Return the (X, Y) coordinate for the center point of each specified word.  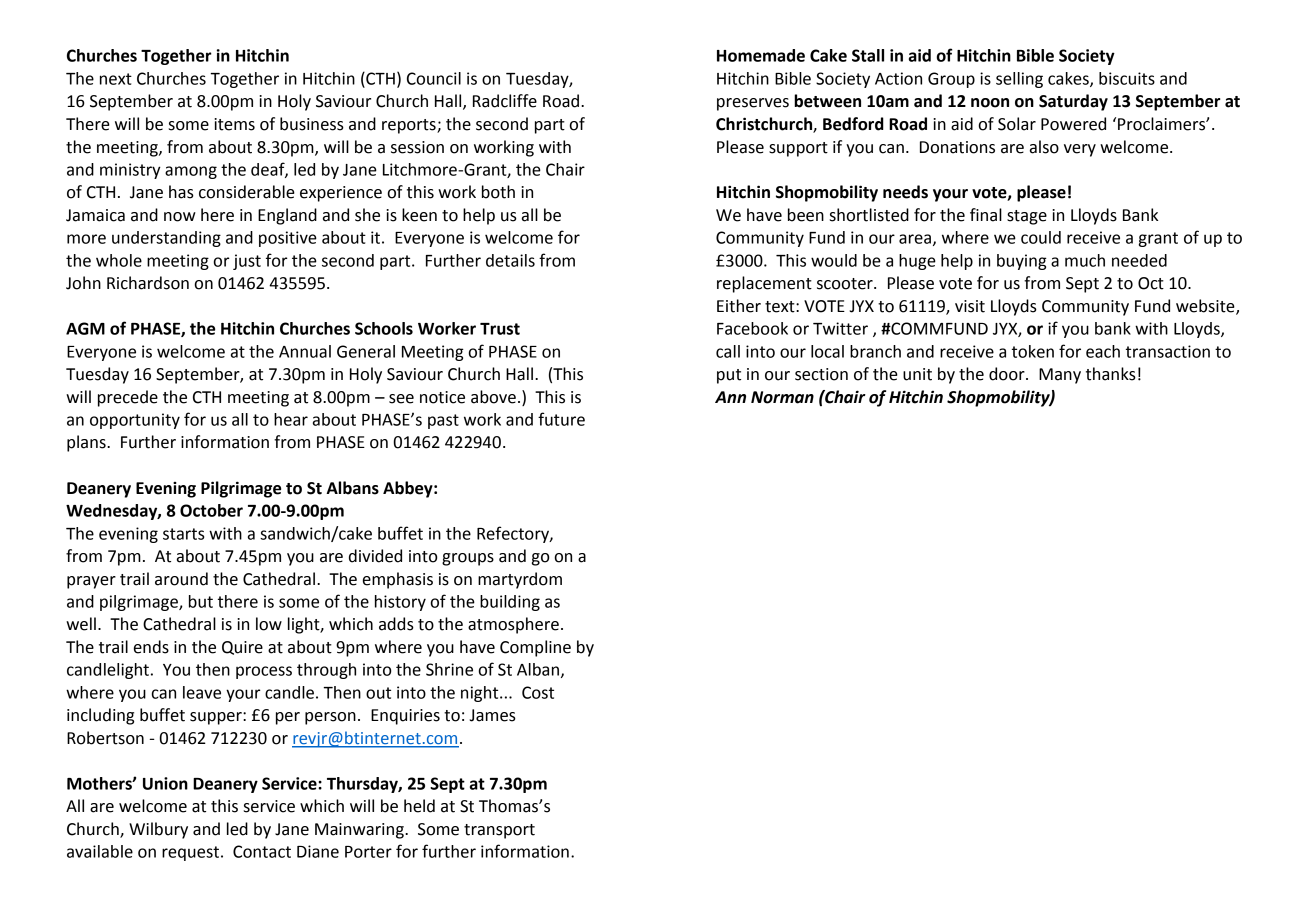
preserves (753, 104)
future (561, 419)
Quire (242, 648)
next (116, 79)
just (247, 262)
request (190, 853)
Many (1060, 376)
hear (291, 419)
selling (1019, 80)
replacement (764, 284)
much (1085, 260)
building (510, 603)
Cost (538, 692)
